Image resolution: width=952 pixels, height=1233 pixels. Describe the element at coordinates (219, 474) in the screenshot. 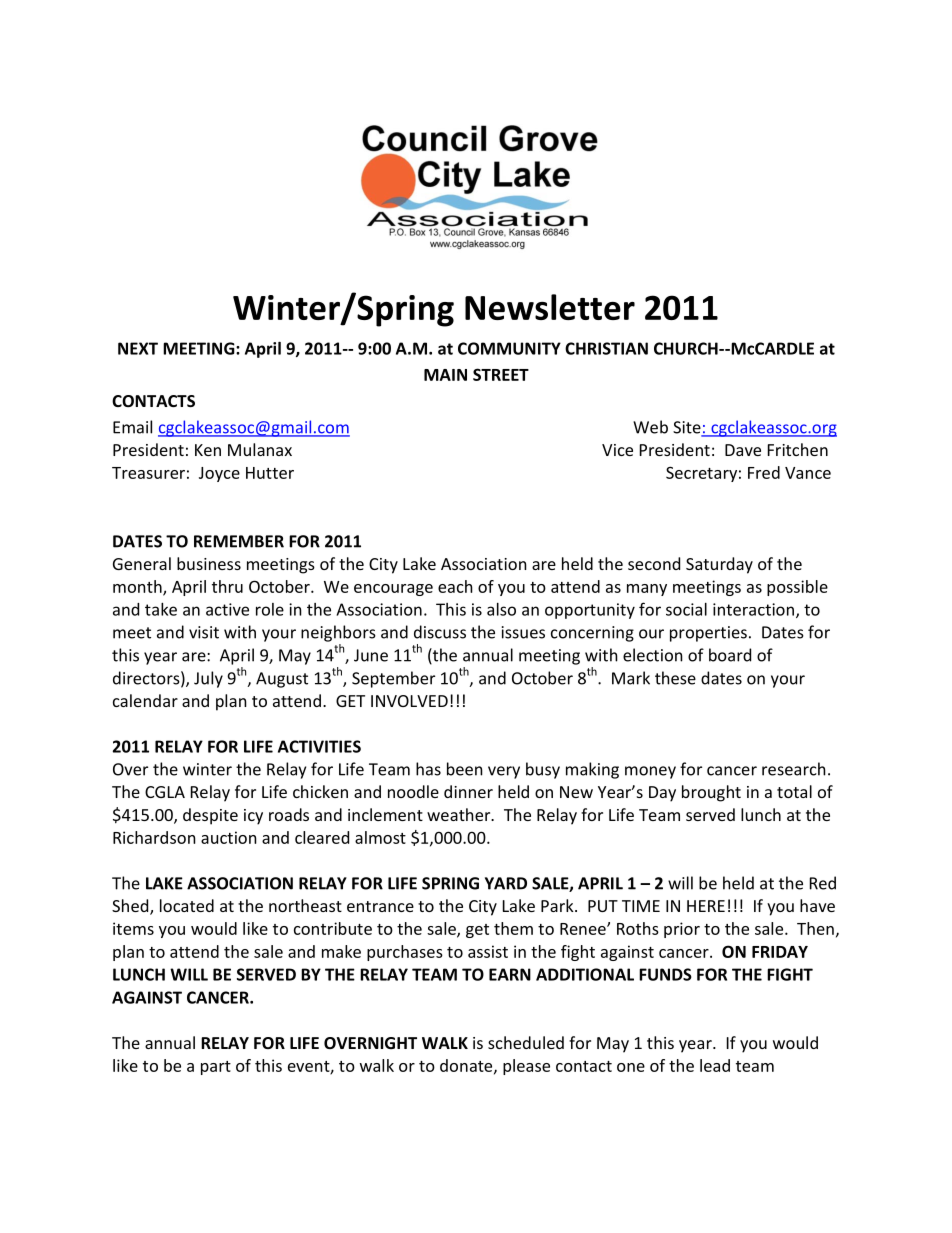

I see `Joyce` at that location.
